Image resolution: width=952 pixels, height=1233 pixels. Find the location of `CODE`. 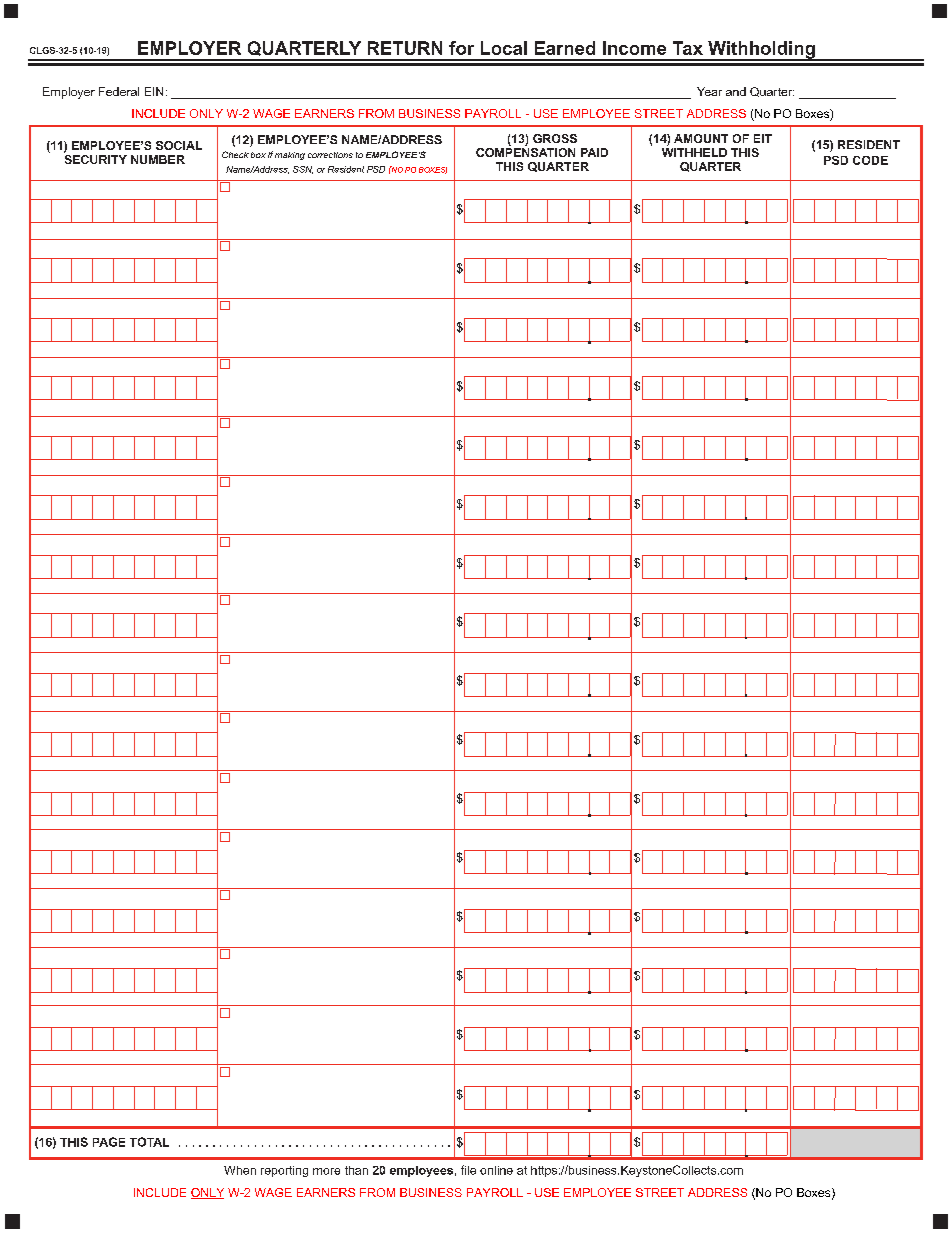

CODE is located at coordinates (870, 160).
